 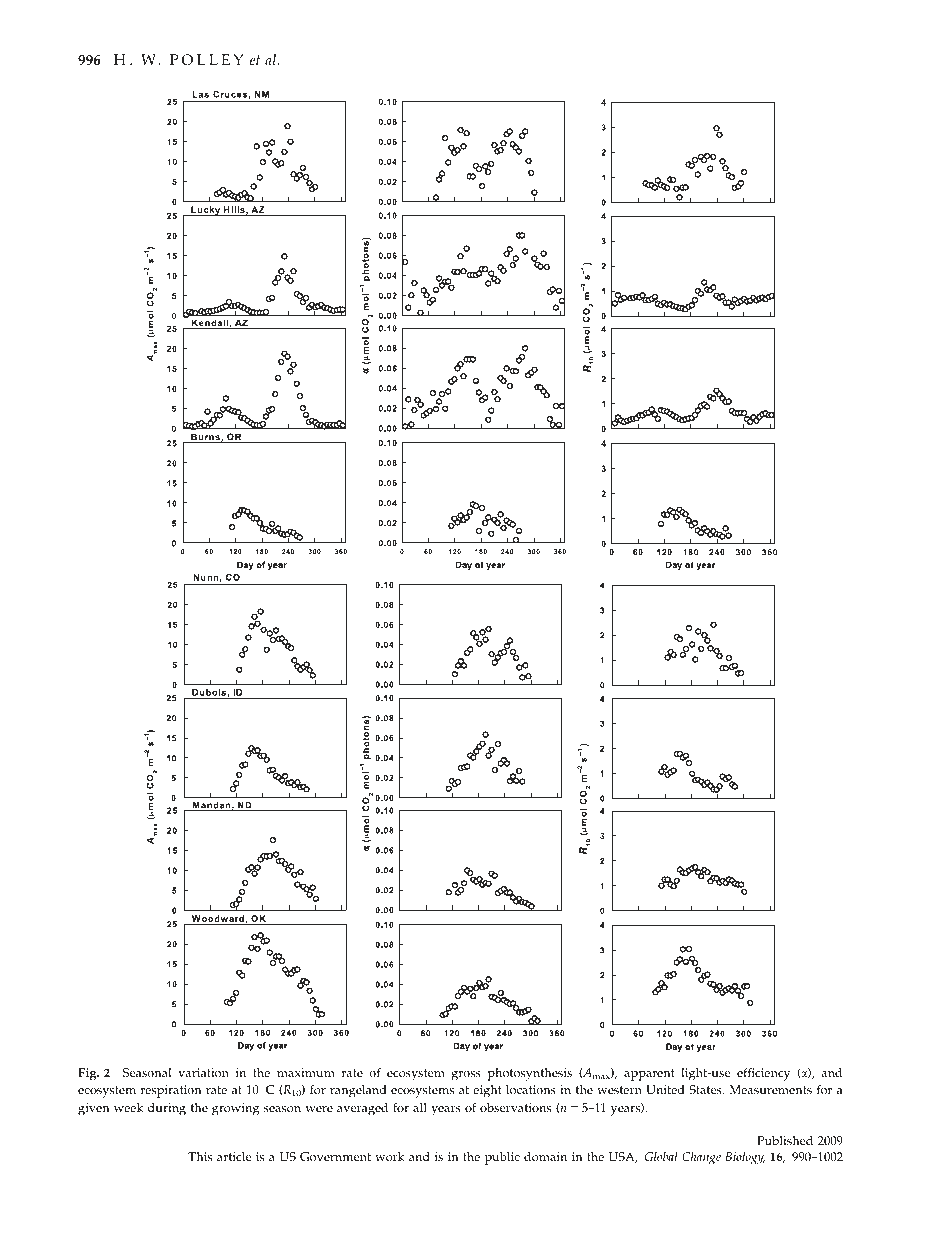 What do you see at coordinates (203, 1073) in the document?
I see `variation` at bounding box center [203, 1073].
